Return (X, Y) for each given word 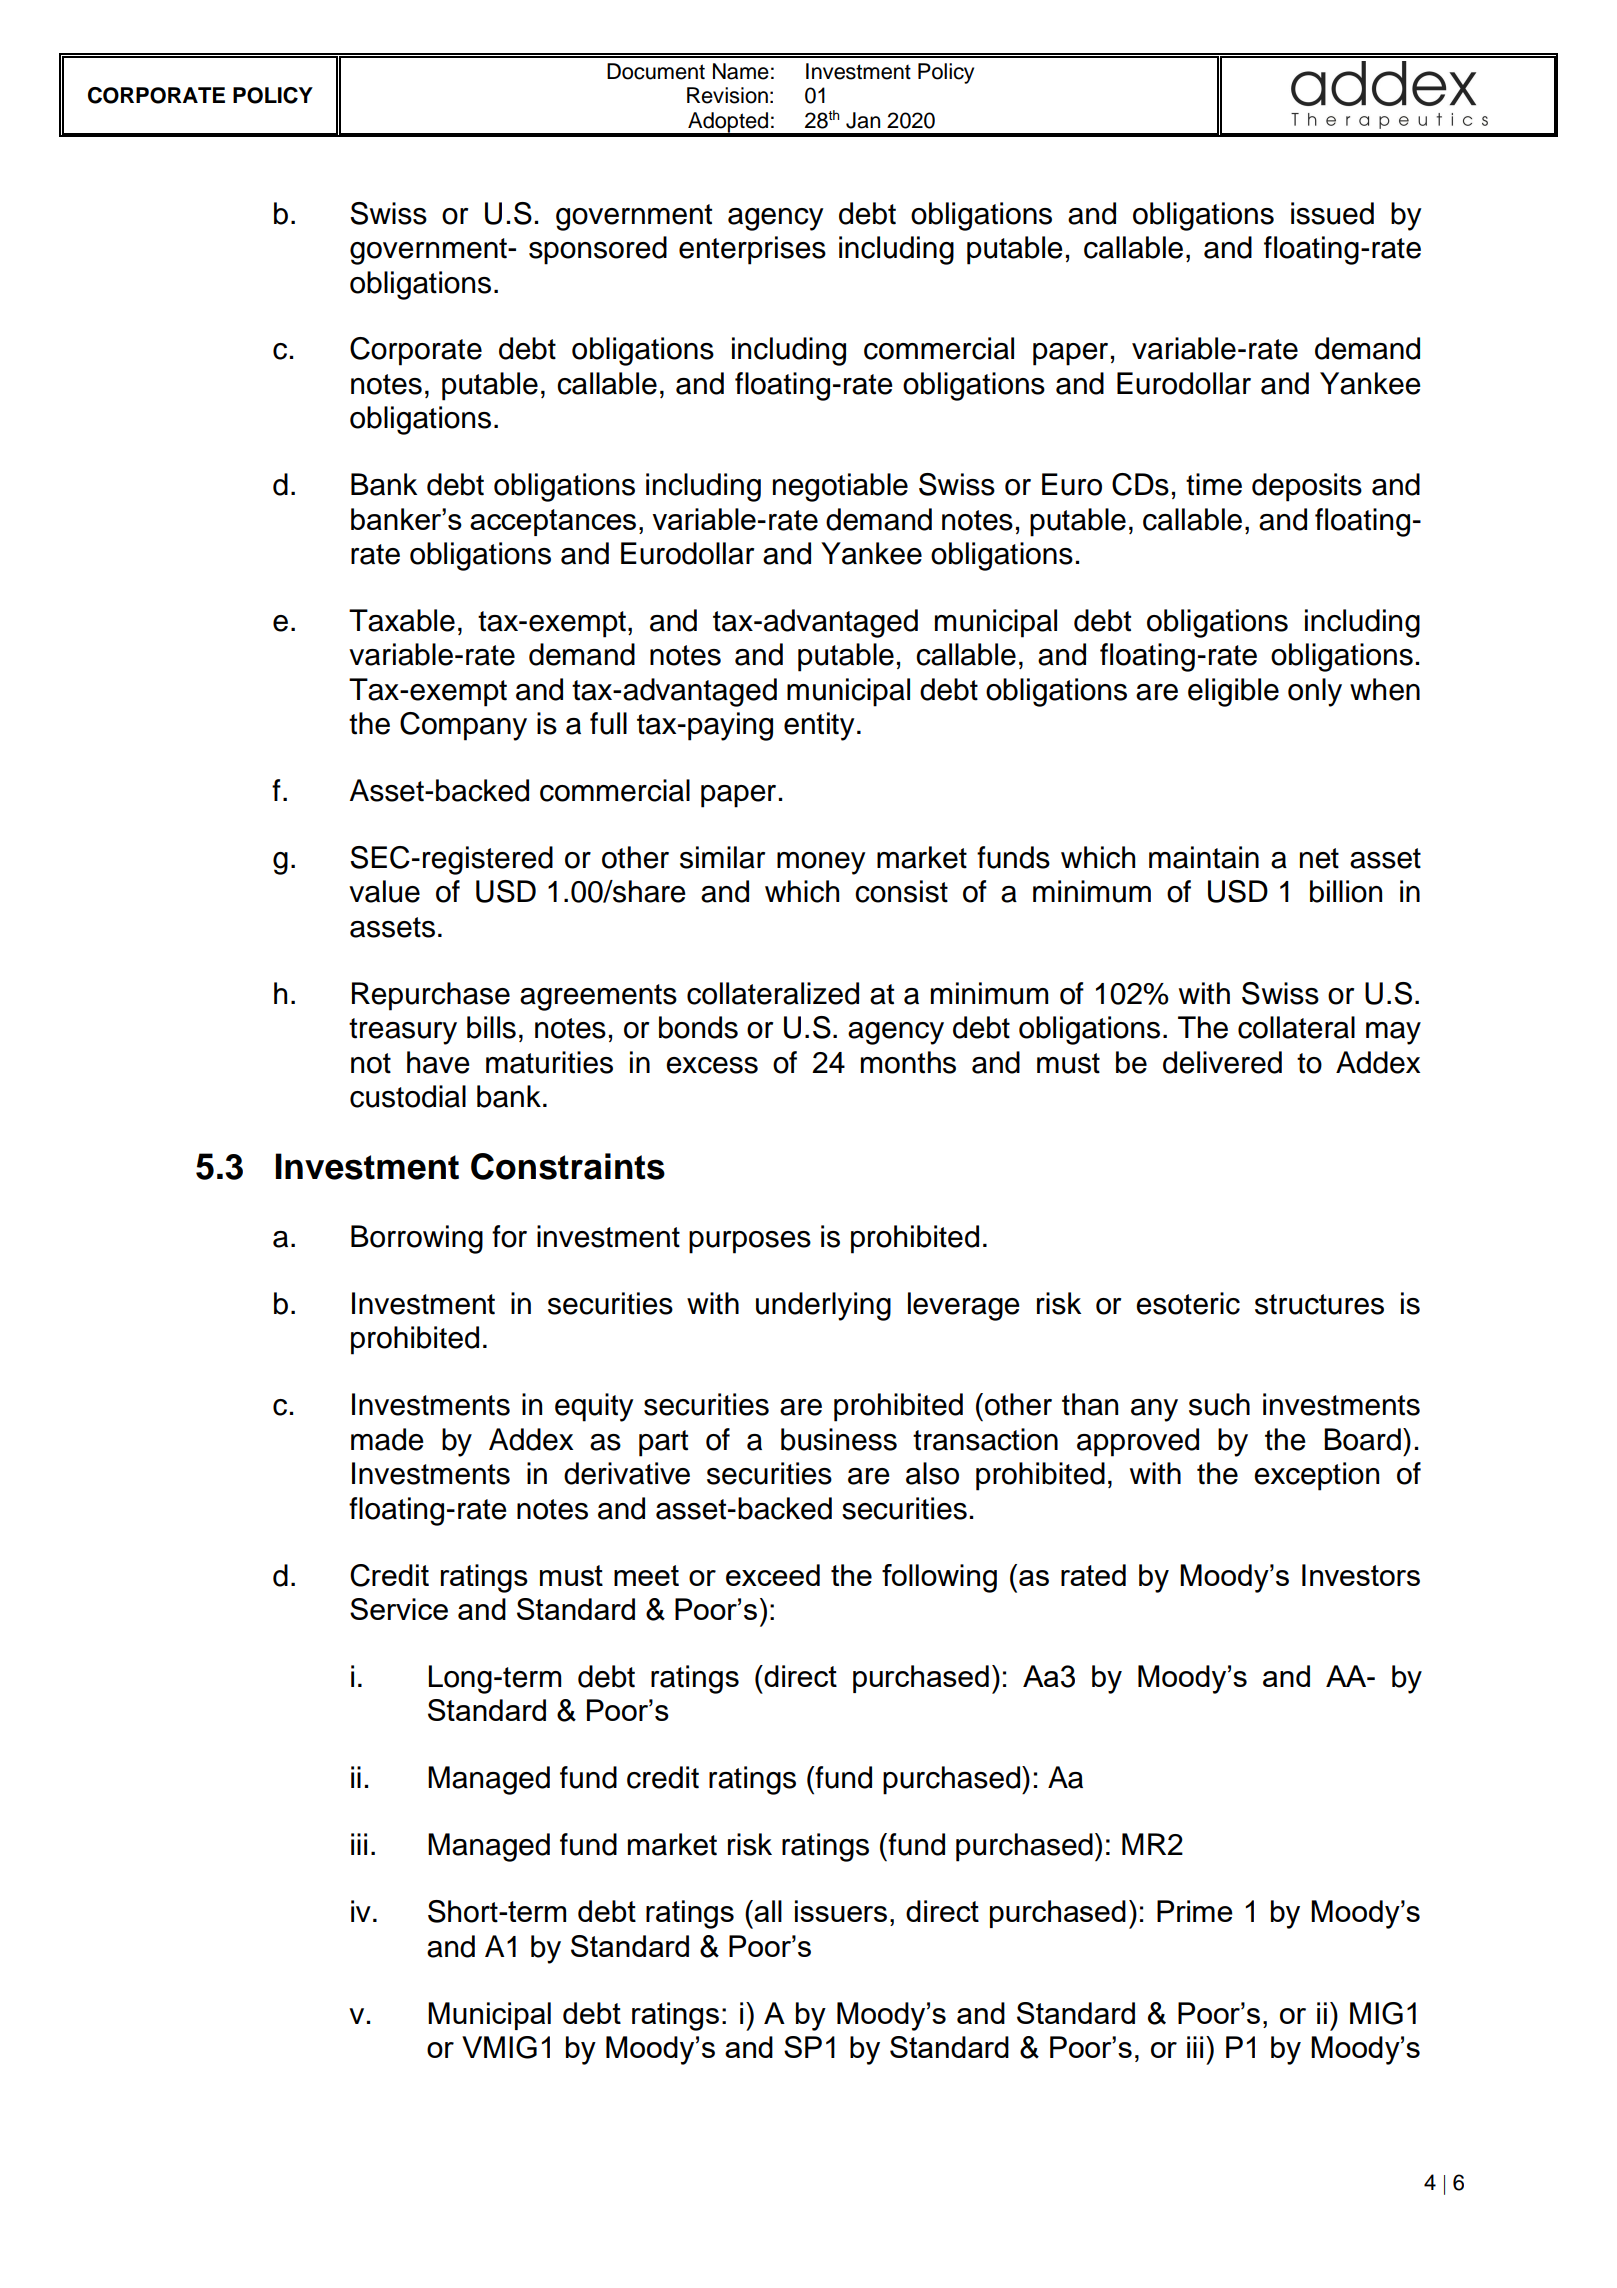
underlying (823, 1306)
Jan (863, 120)
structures (1319, 1304)
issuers (841, 1911)
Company (463, 726)
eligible (1233, 692)
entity (819, 726)
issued (1332, 213)
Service (399, 1609)
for (509, 1236)
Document (656, 71)
